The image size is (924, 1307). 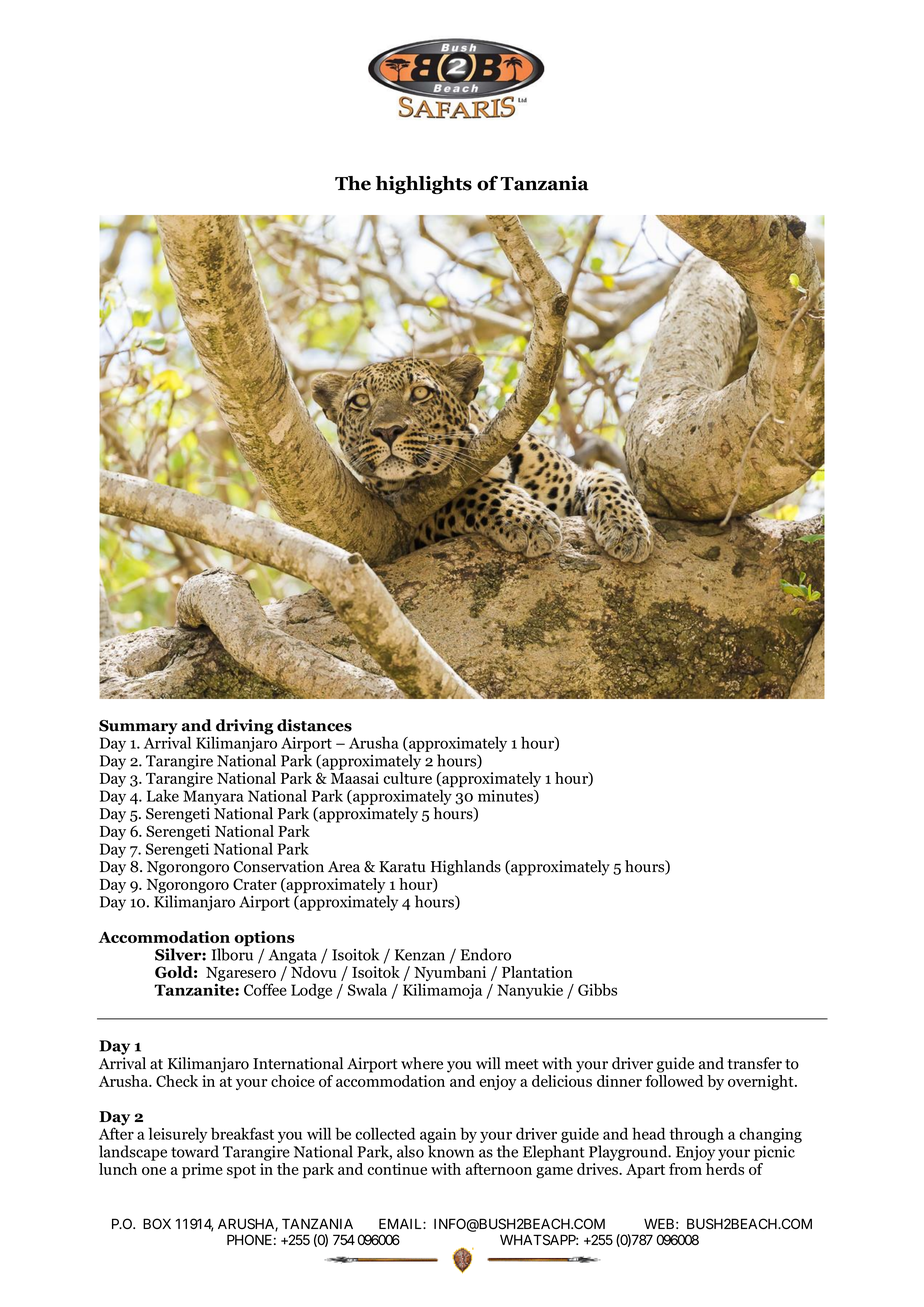 I want to click on culture, so click(x=408, y=778).
